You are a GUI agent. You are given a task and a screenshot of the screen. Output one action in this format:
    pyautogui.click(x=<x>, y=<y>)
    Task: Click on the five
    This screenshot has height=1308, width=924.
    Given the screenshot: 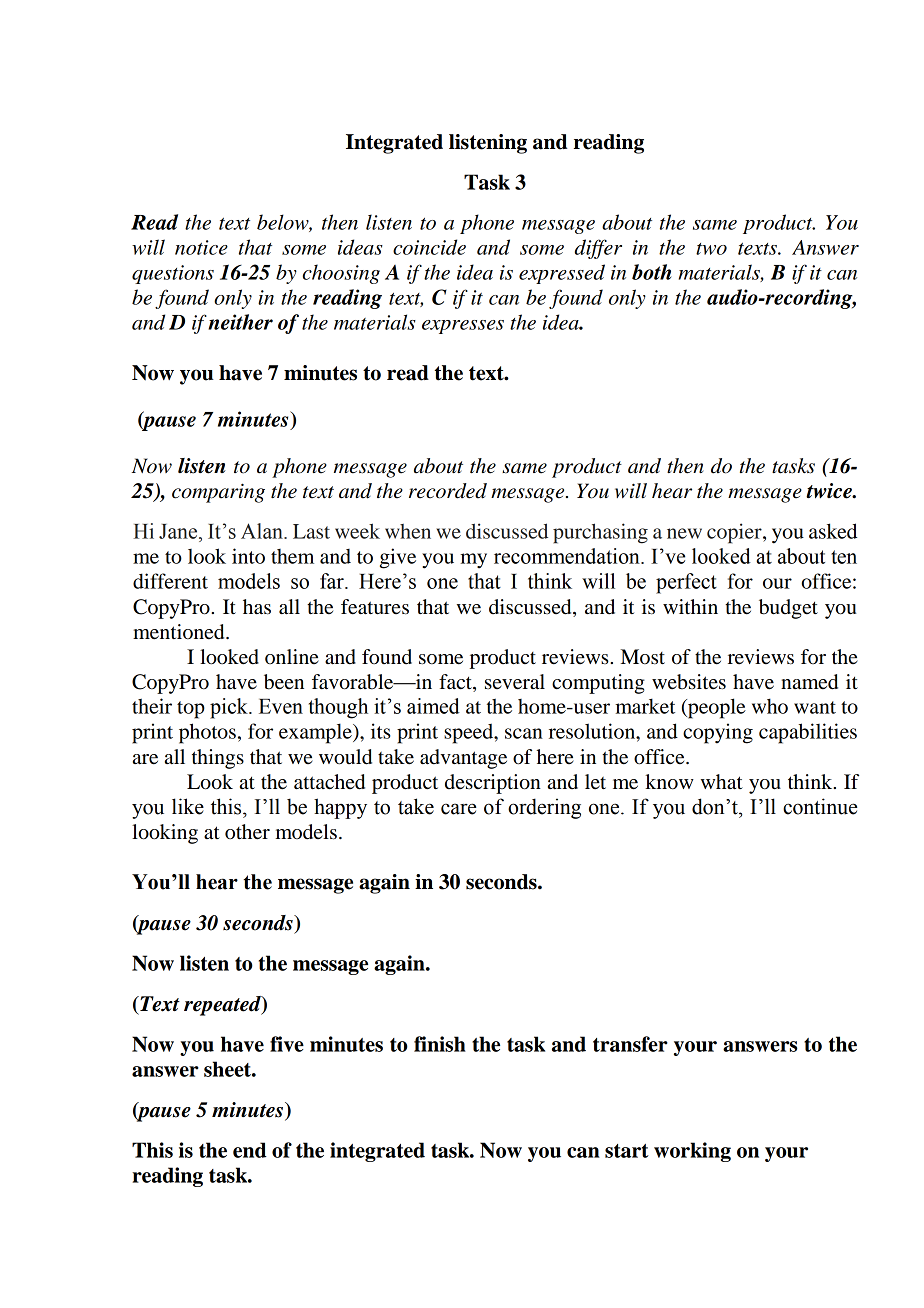 What is the action you would take?
    pyautogui.click(x=287, y=1044)
